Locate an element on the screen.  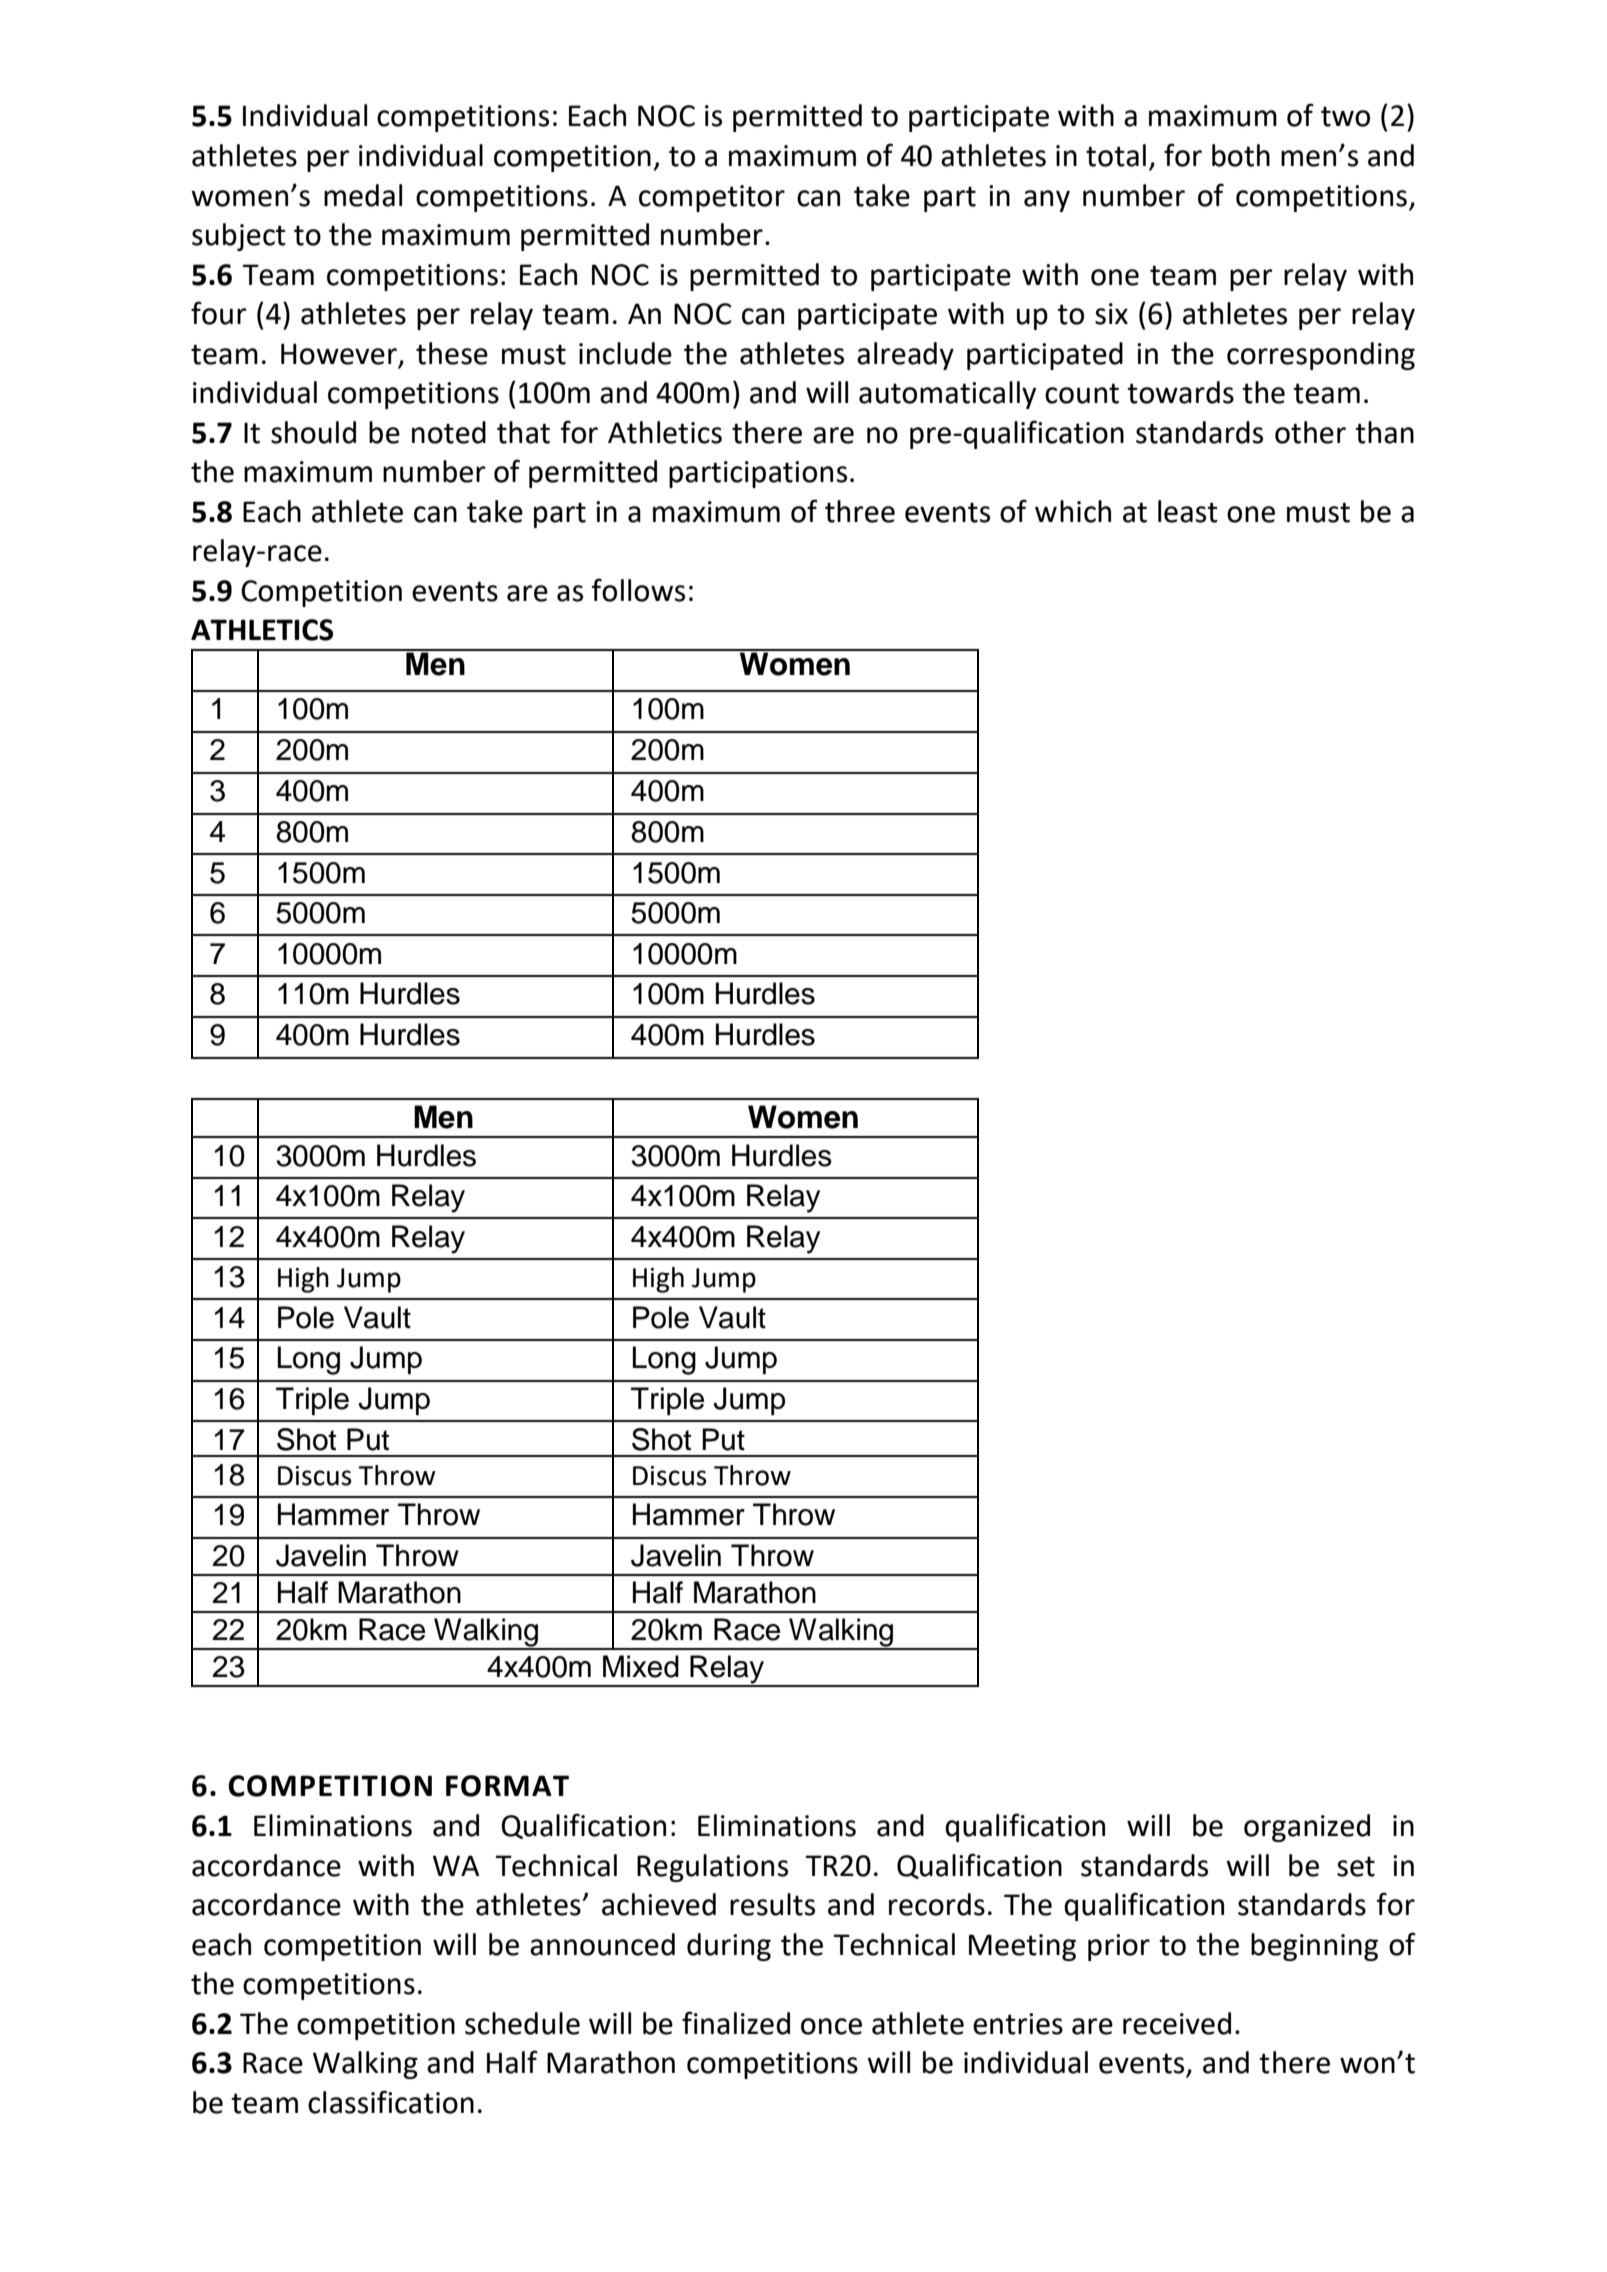
should is located at coordinates (313, 432).
